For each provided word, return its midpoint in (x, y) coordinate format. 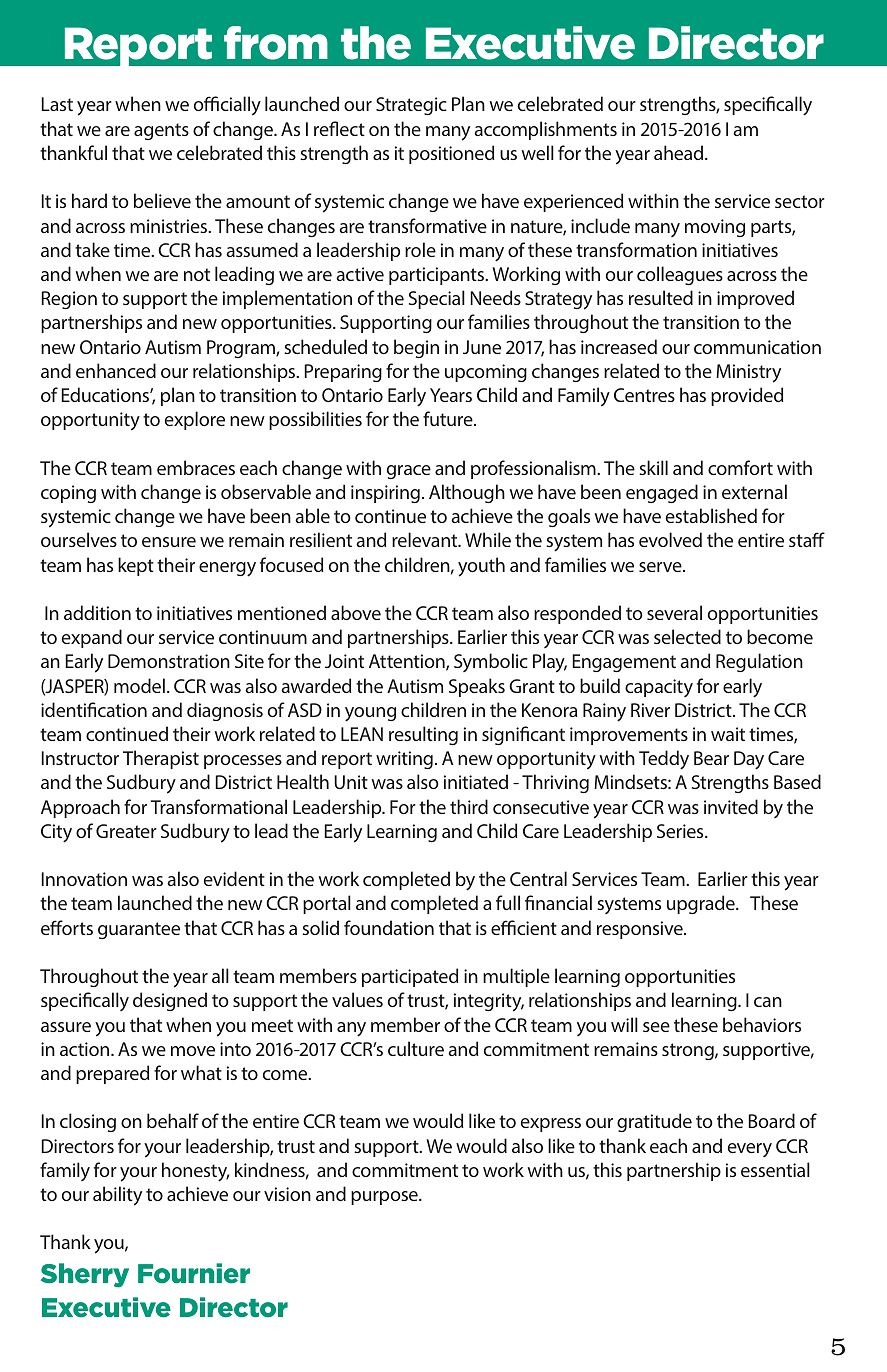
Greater (126, 831)
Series (681, 831)
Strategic (411, 106)
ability (117, 1196)
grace (409, 472)
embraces (196, 467)
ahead (680, 152)
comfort (740, 467)
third (469, 806)
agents (161, 131)
